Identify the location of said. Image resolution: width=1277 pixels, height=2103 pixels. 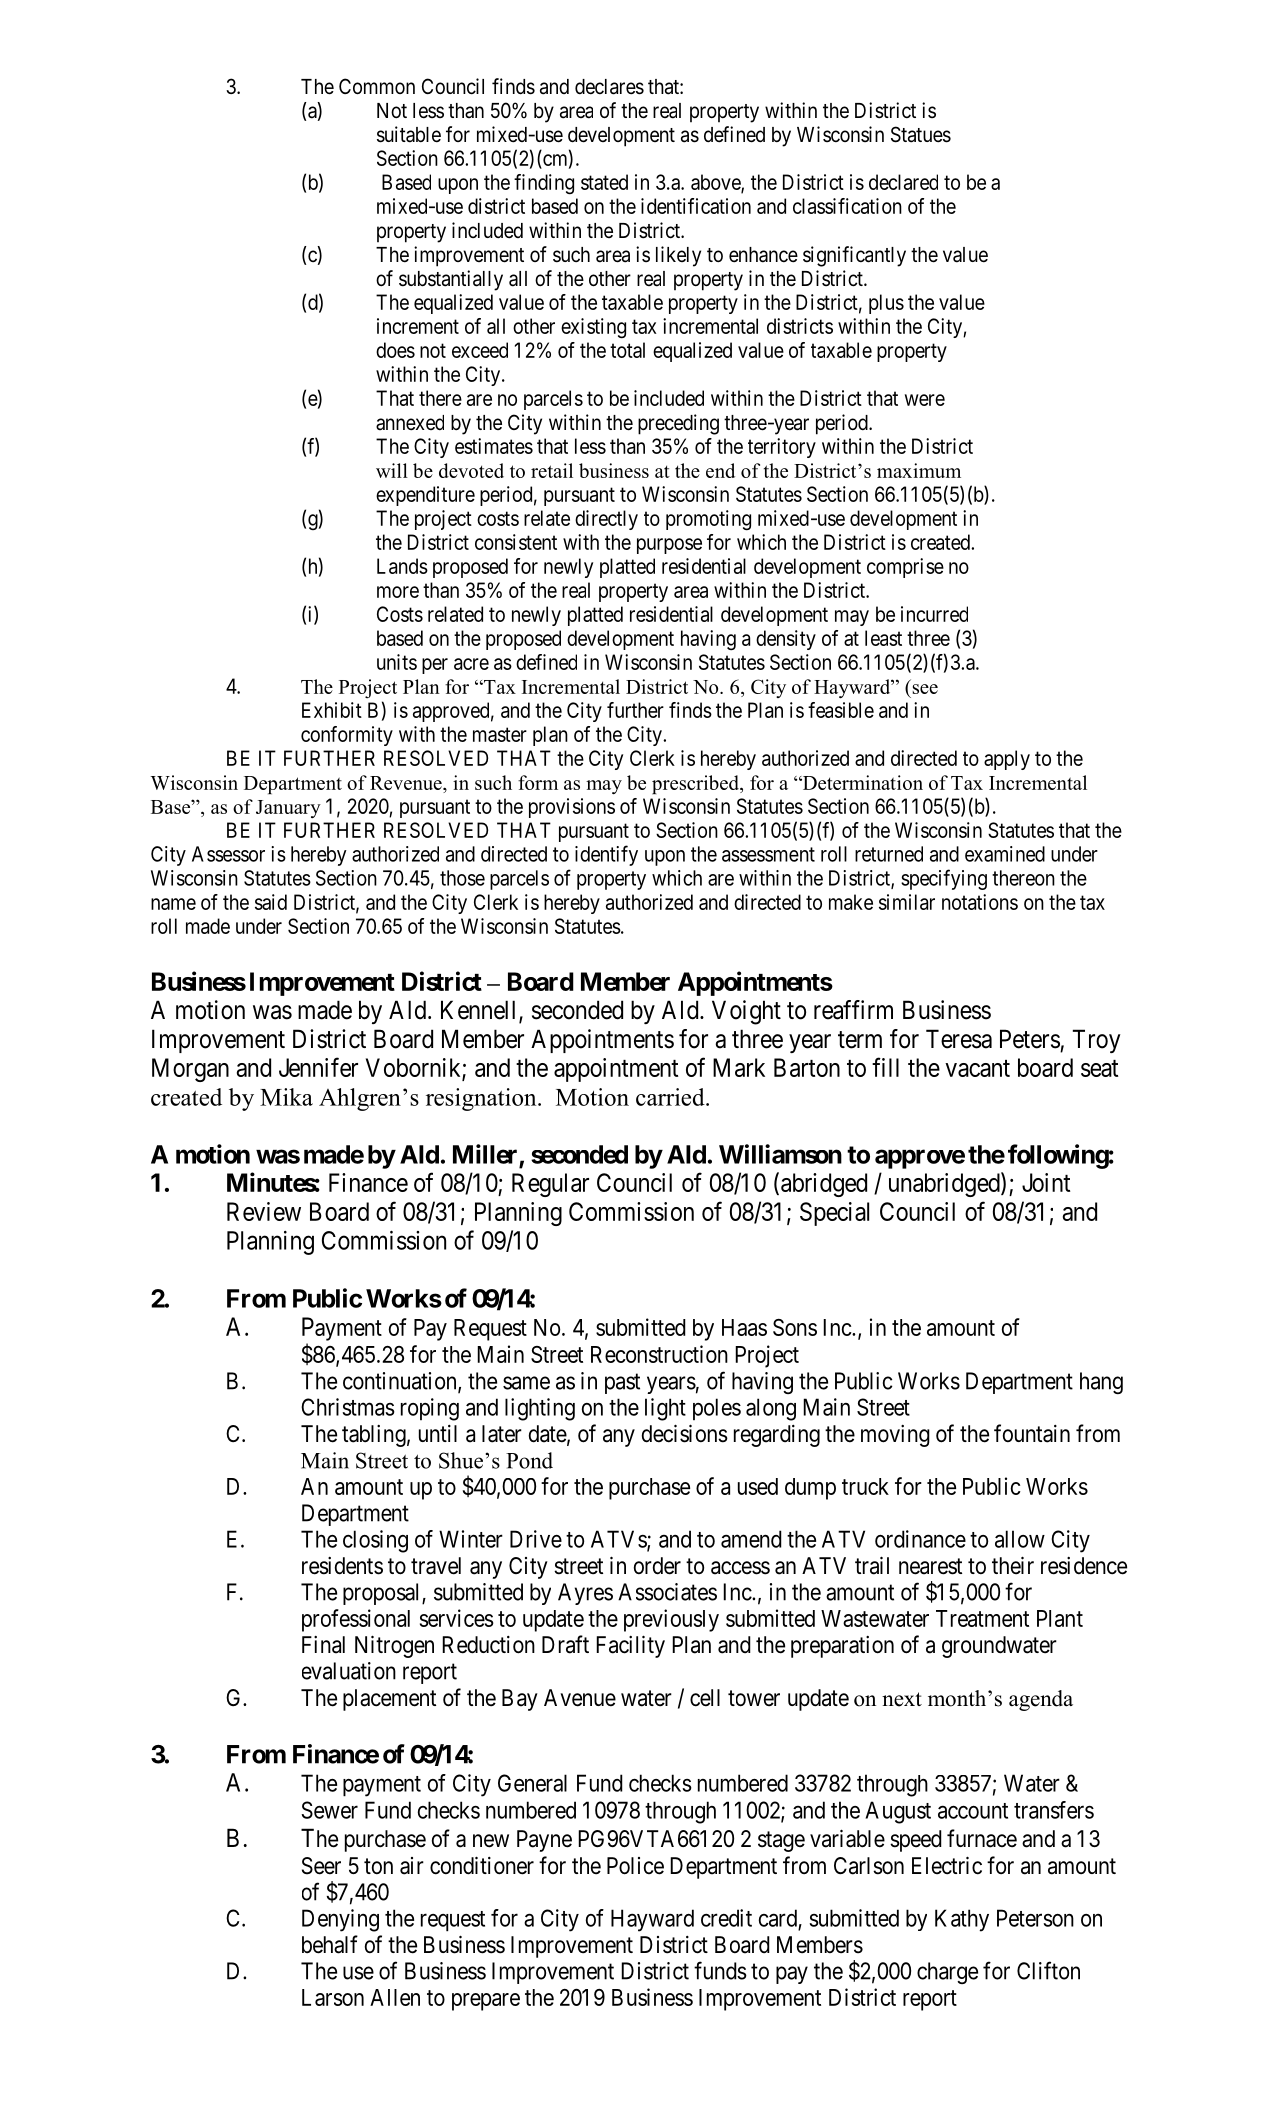
(271, 902).
